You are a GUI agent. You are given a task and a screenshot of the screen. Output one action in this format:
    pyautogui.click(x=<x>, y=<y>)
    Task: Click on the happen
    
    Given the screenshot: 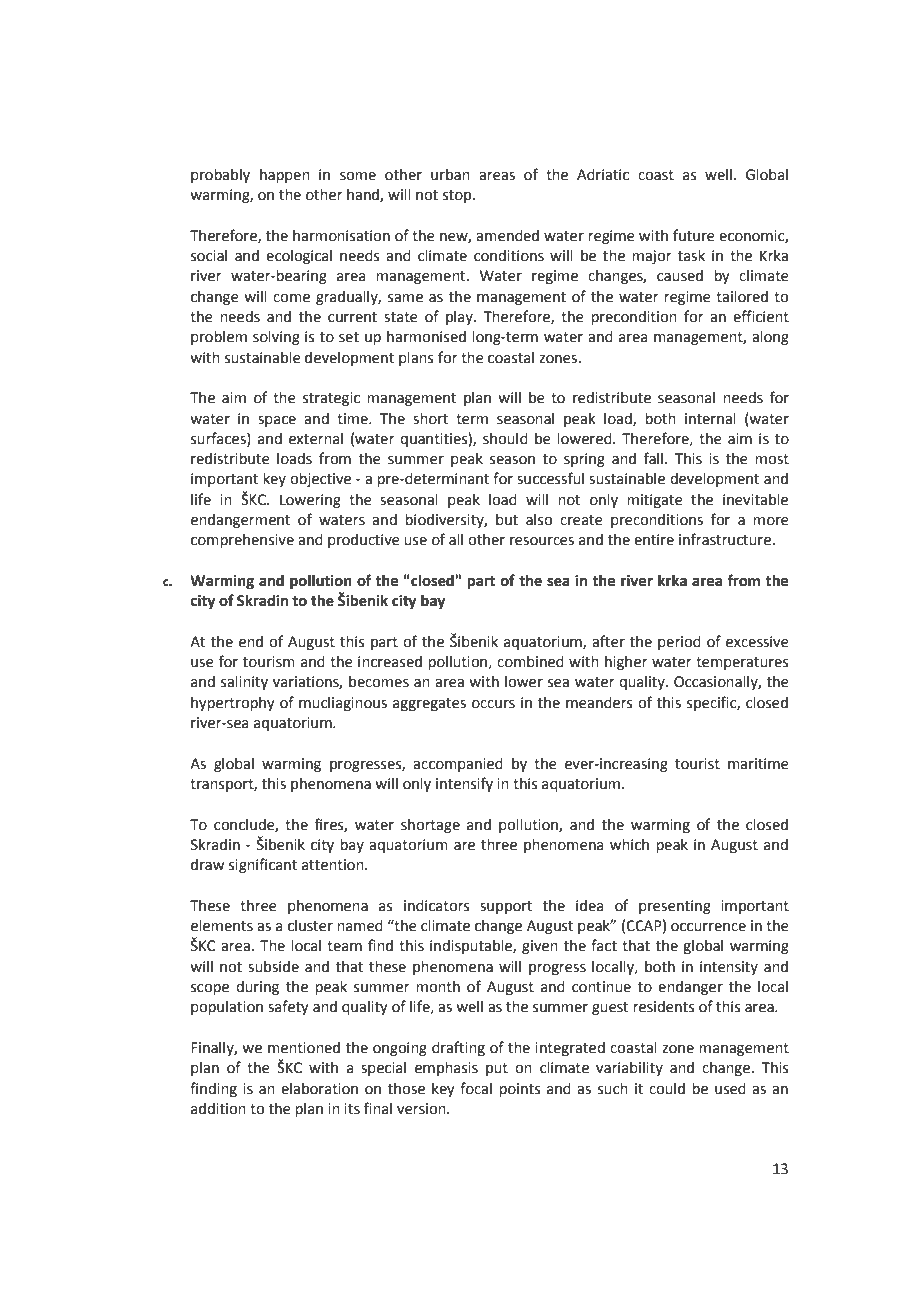 What is the action you would take?
    pyautogui.click(x=285, y=176)
